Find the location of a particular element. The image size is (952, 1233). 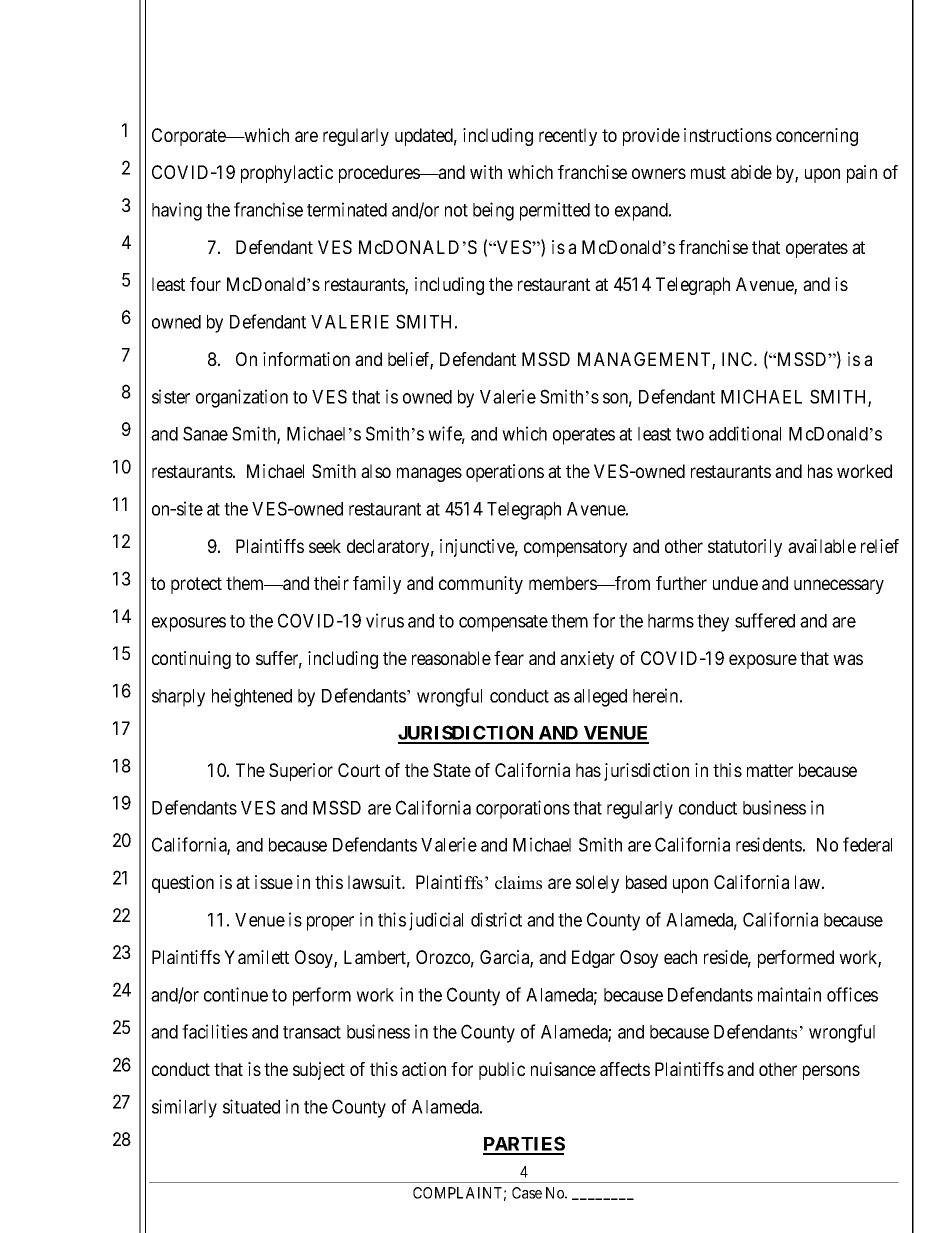

abide is located at coordinates (751, 172).
